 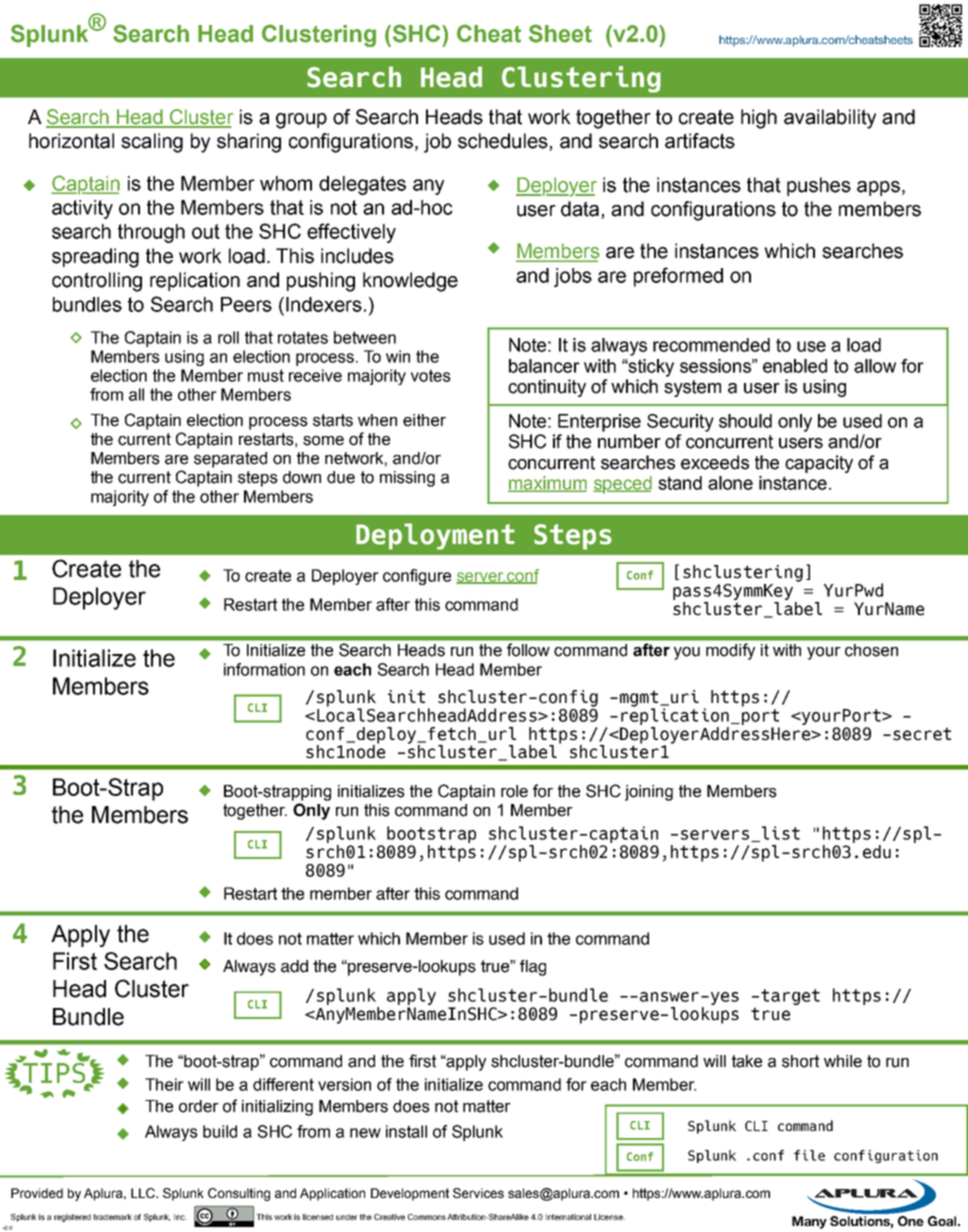 I want to click on availability, so click(x=830, y=119).
